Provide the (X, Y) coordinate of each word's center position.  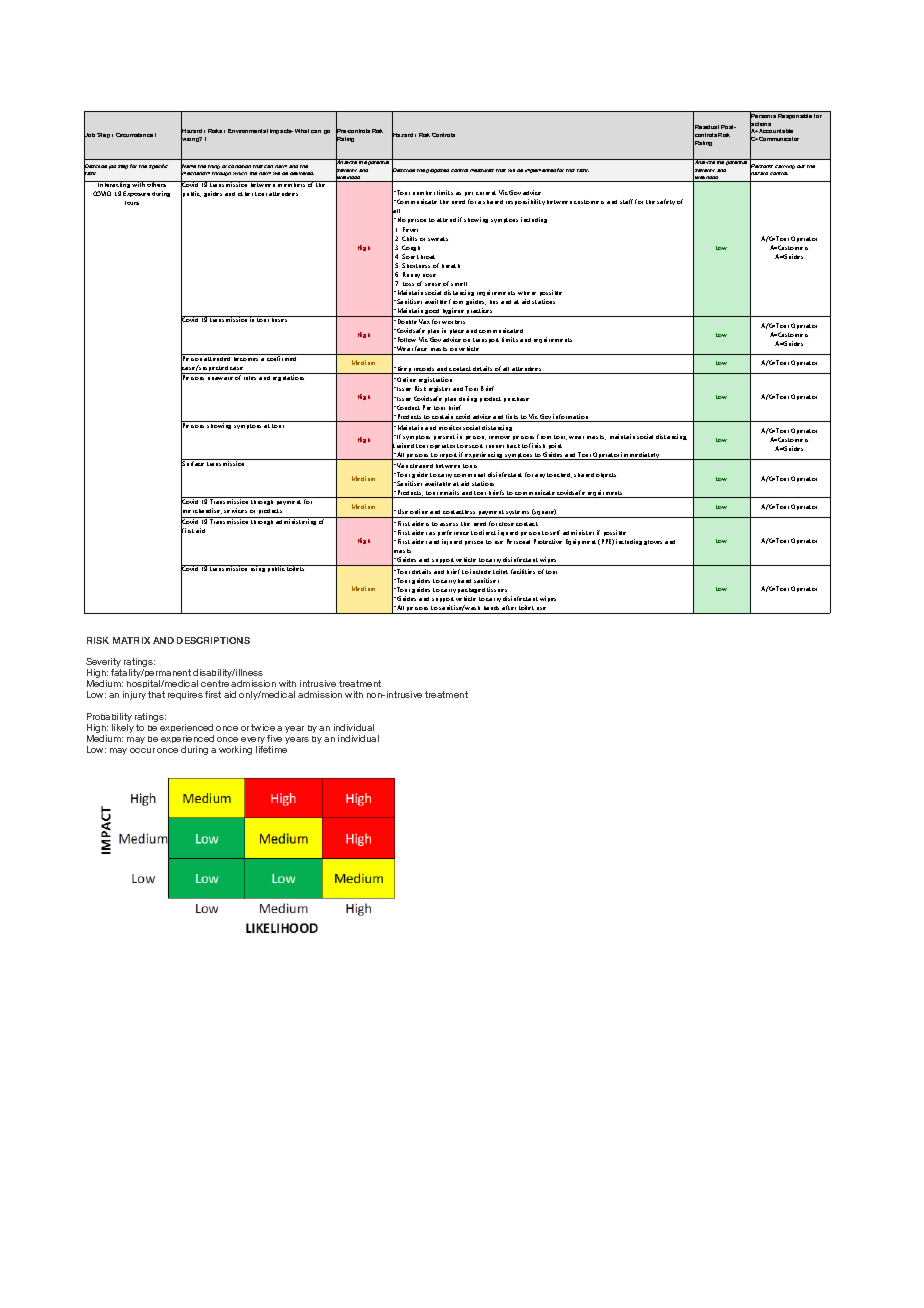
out (801, 166)
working (235, 750)
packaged (471, 590)
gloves (653, 542)
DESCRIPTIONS (213, 640)
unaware (220, 378)
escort (474, 446)
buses (280, 319)
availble (436, 301)
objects (606, 475)
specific (158, 166)
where (527, 293)
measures (482, 170)
